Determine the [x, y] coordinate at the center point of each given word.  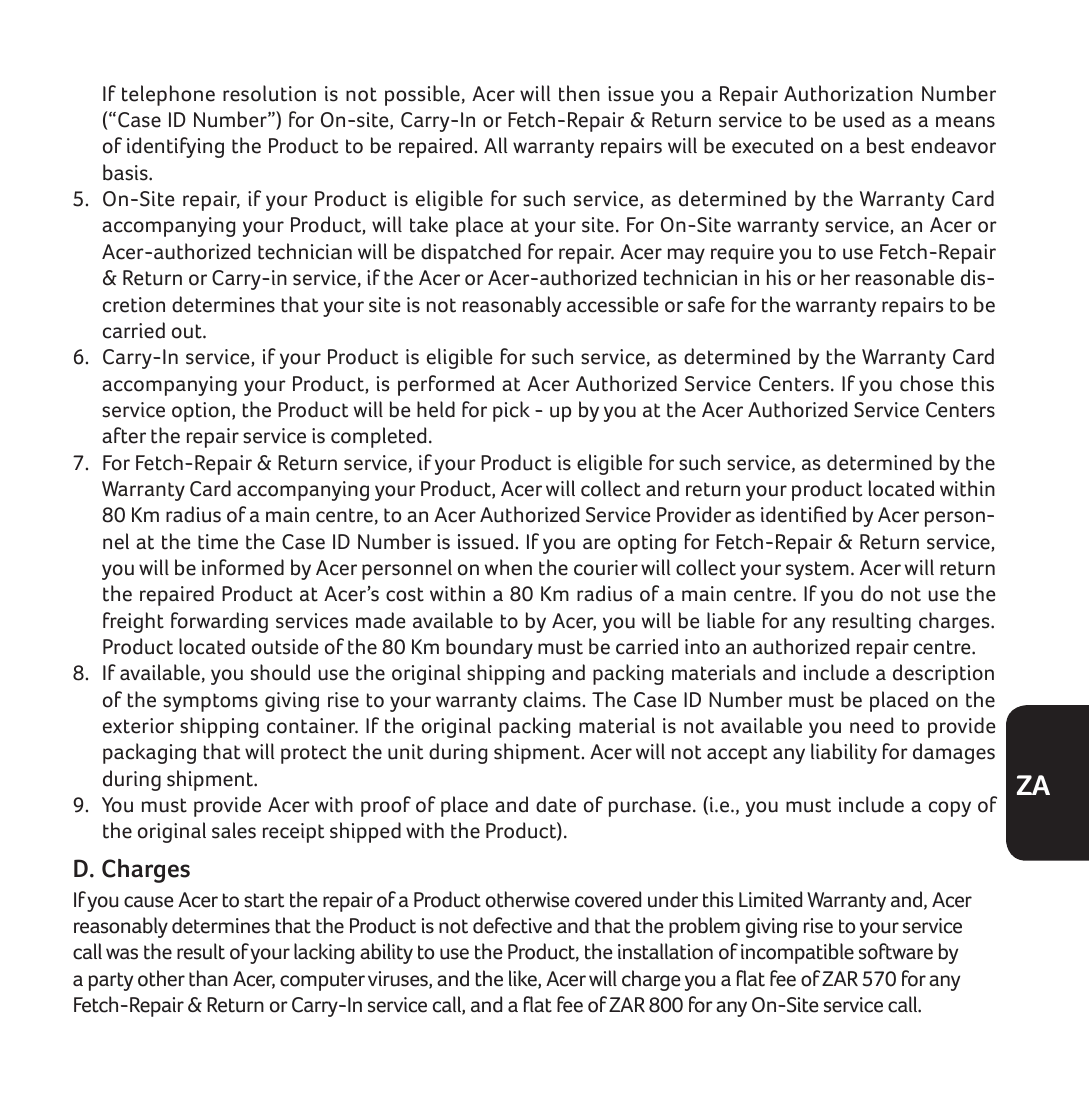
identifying [175, 147]
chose [926, 383]
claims [552, 699]
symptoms [210, 702]
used [863, 119]
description [943, 674]
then [579, 93]
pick [511, 411]
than [208, 978]
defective [512, 925]
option [201, 412]
